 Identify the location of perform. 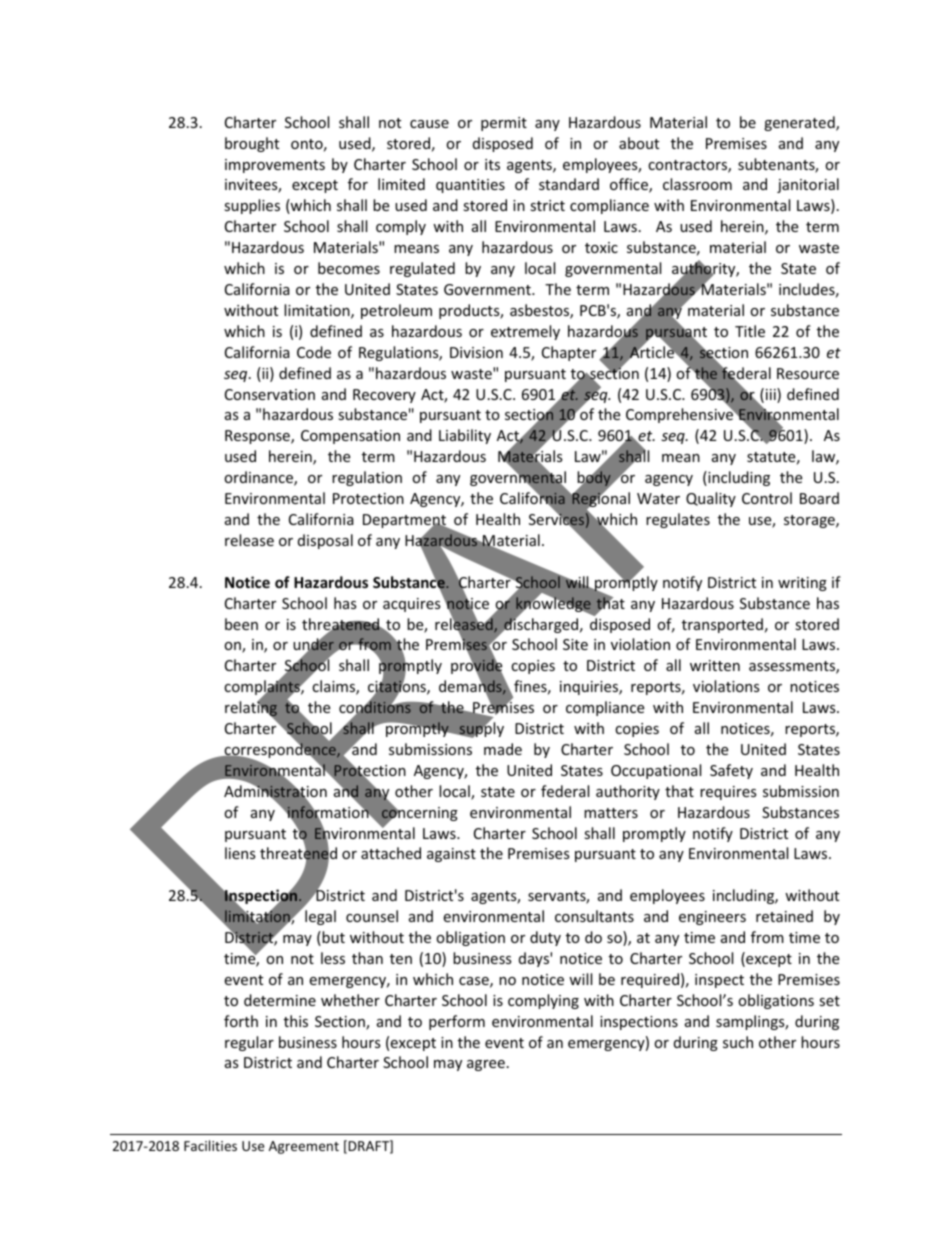
(457, 1022).
